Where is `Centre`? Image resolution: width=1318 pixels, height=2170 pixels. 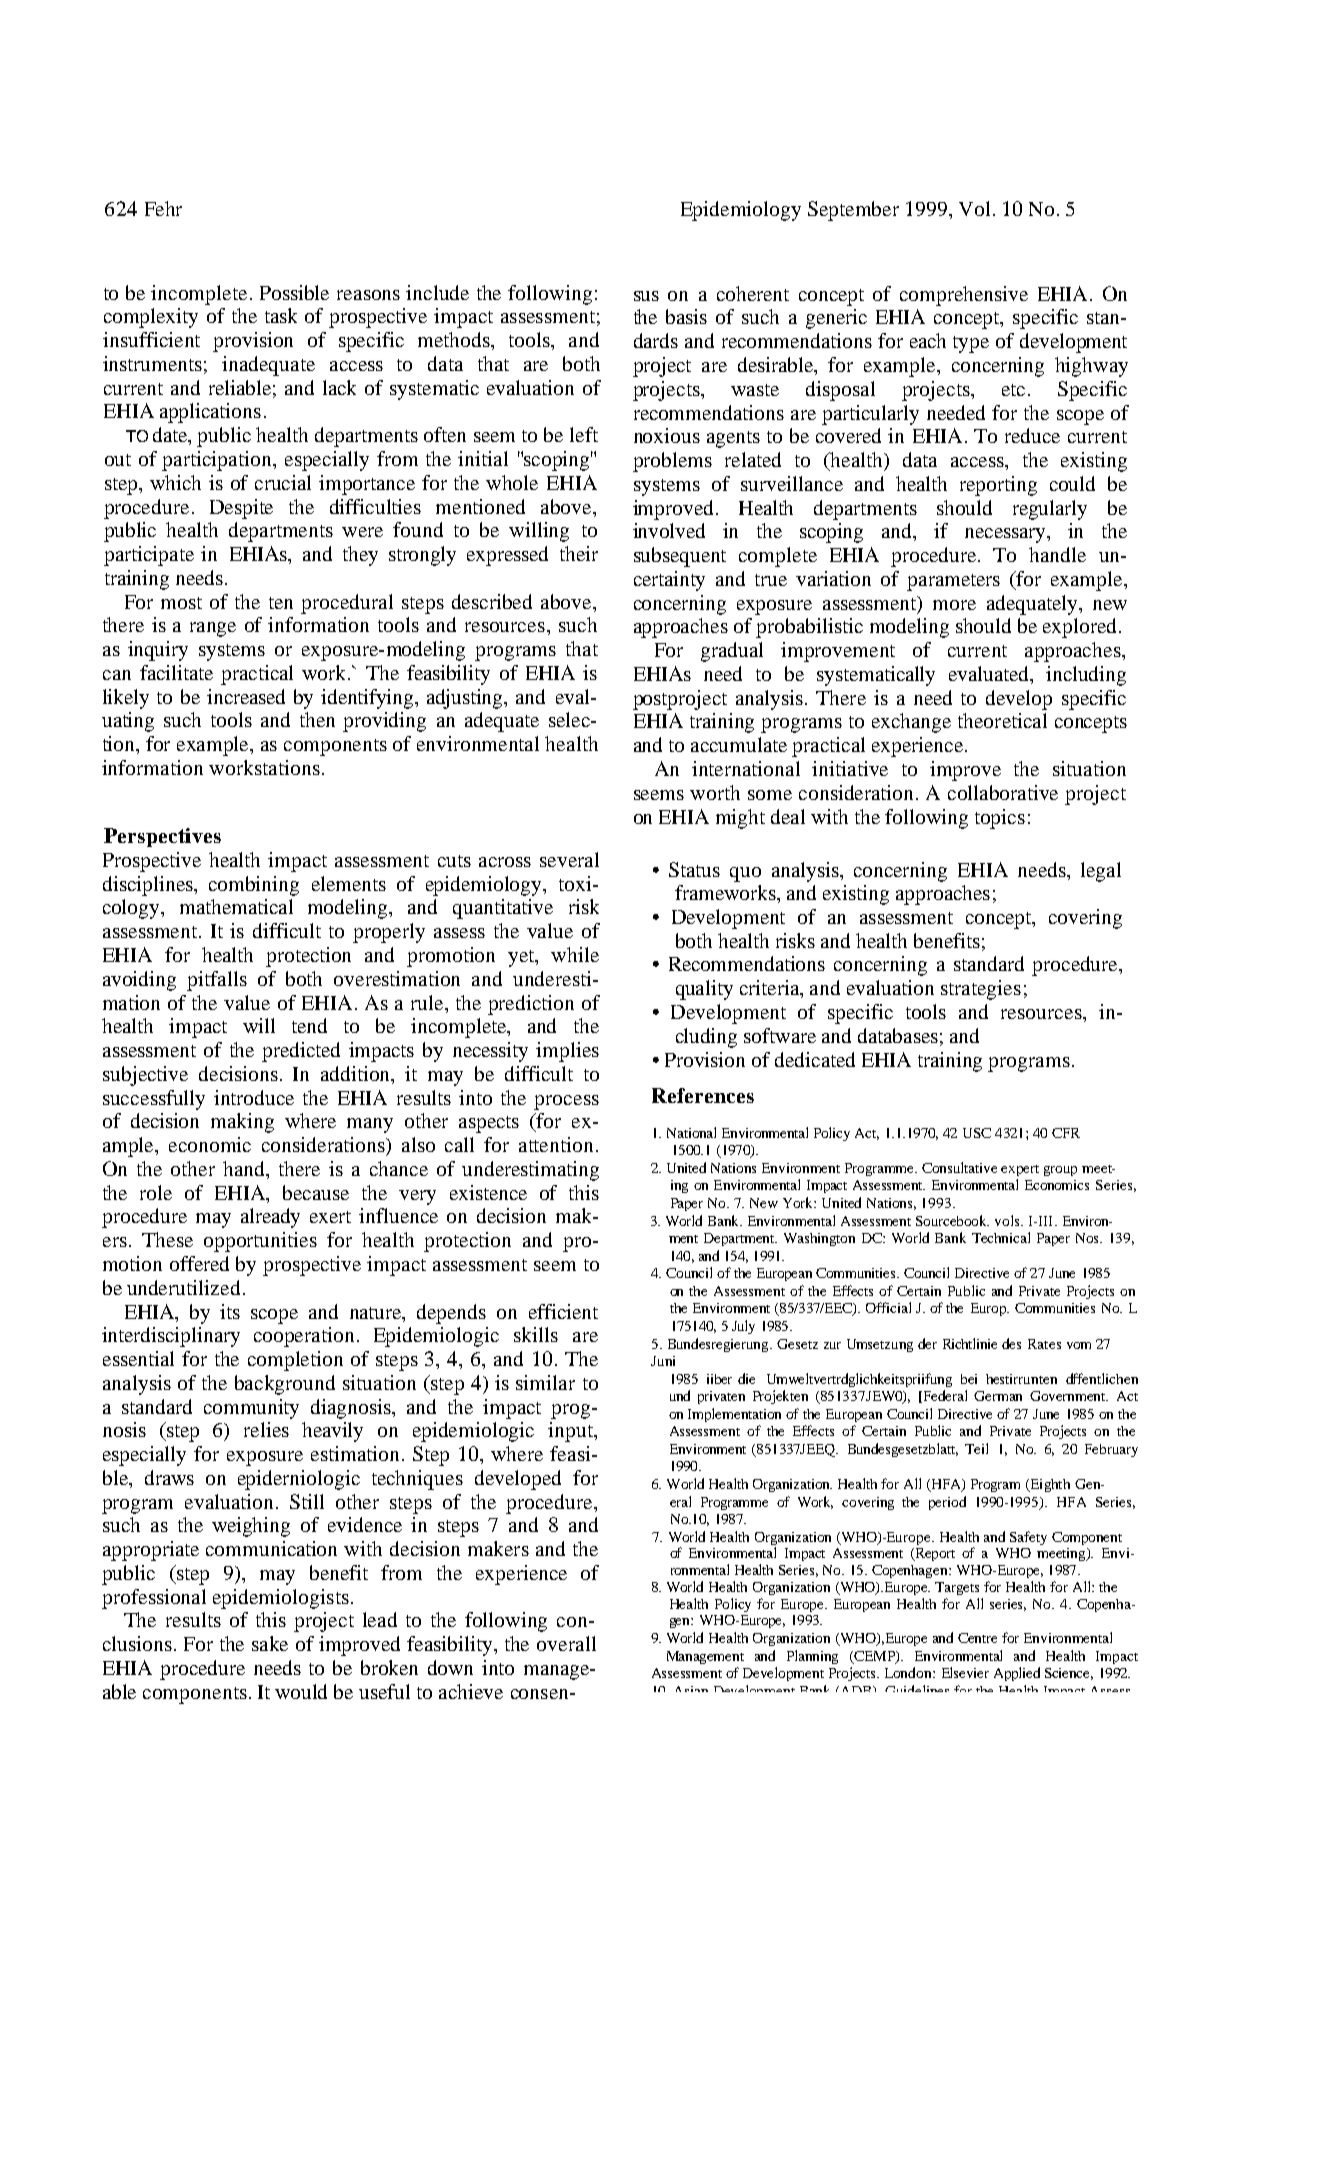 Centre is located at coordinates (977, 1638).
